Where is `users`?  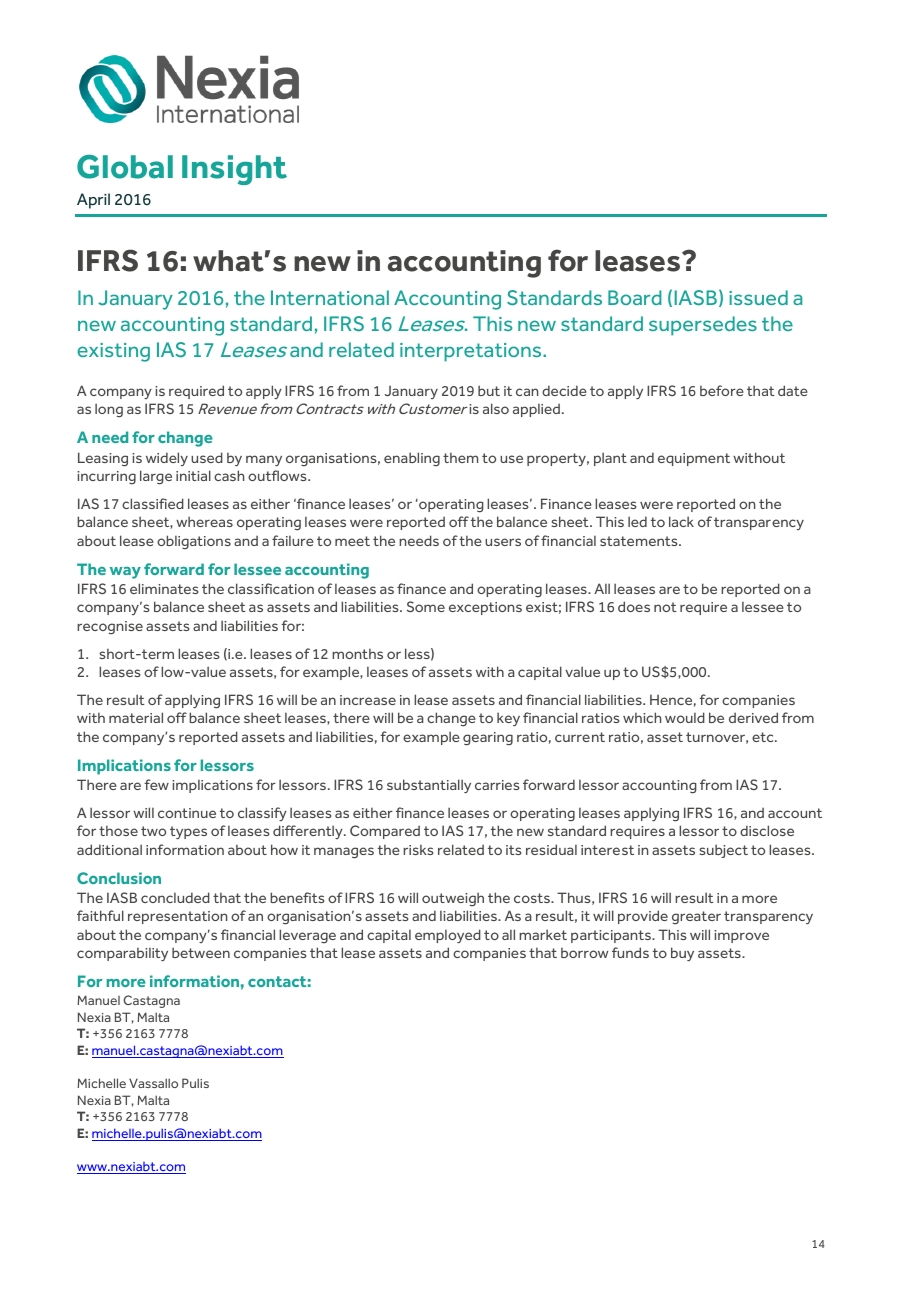
users is located at coordinates (503, 542).
